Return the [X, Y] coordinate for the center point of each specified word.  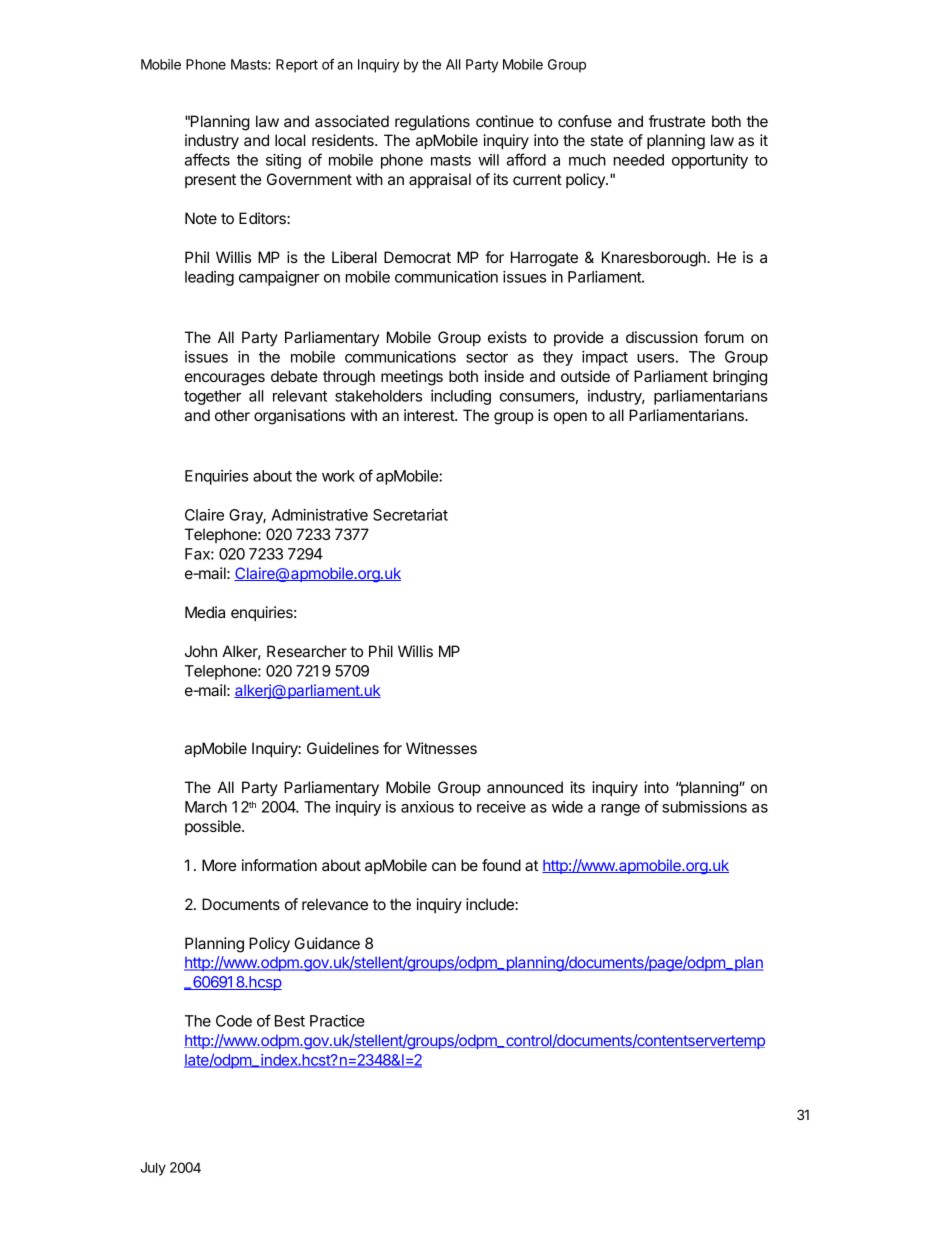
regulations [432, 123]
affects [207, 159]
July [153, 1169]
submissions [704, 807]
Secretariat [410, 515]
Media [205, 612]
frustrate [677, 121]
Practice [337, 1021]
